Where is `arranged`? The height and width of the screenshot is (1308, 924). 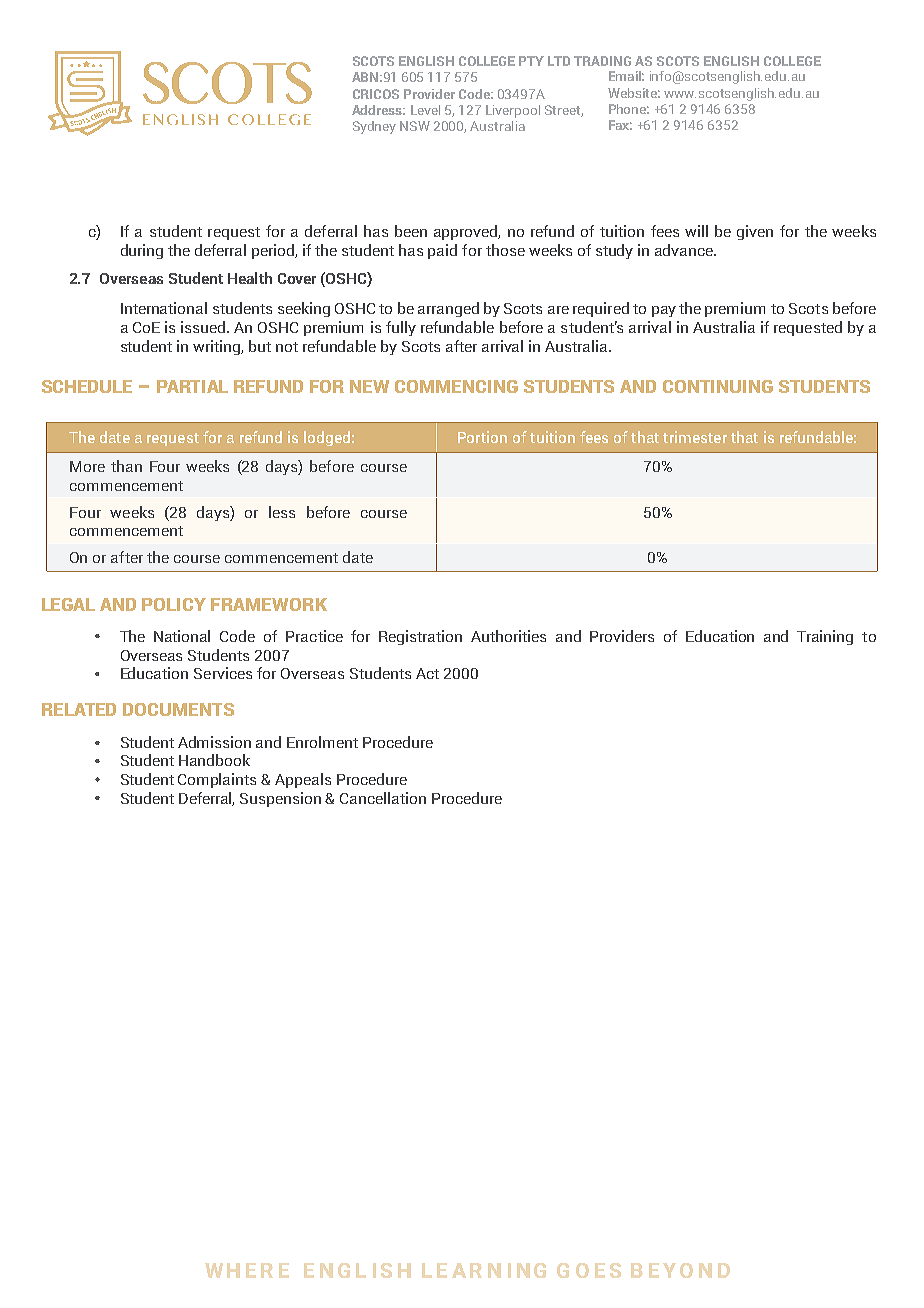 arranged is located at coordinates (448, 309).
